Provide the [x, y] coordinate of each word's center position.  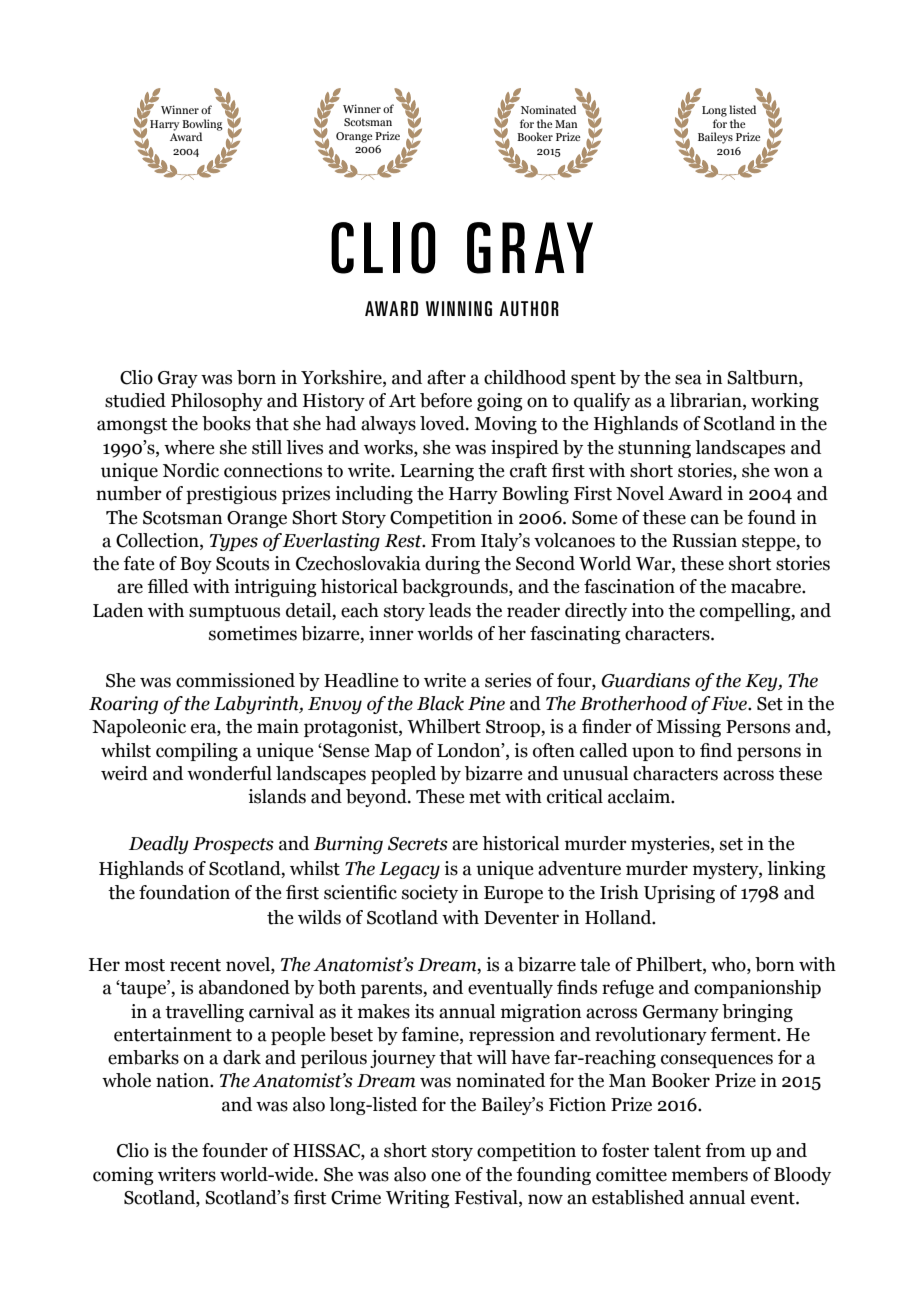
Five [730, 703]
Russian [704, 540]
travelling [204, 1013]
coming [123, 1176]
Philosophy [217, 402]
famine [431, 1035]
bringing [757, 1013]
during [452, 565]
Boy [196, 565]
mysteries [671, 845]
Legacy [409, 870]
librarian [707, 401]
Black [440, 703]
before [446, 400]
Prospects [233, 845]
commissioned [235, 680]
